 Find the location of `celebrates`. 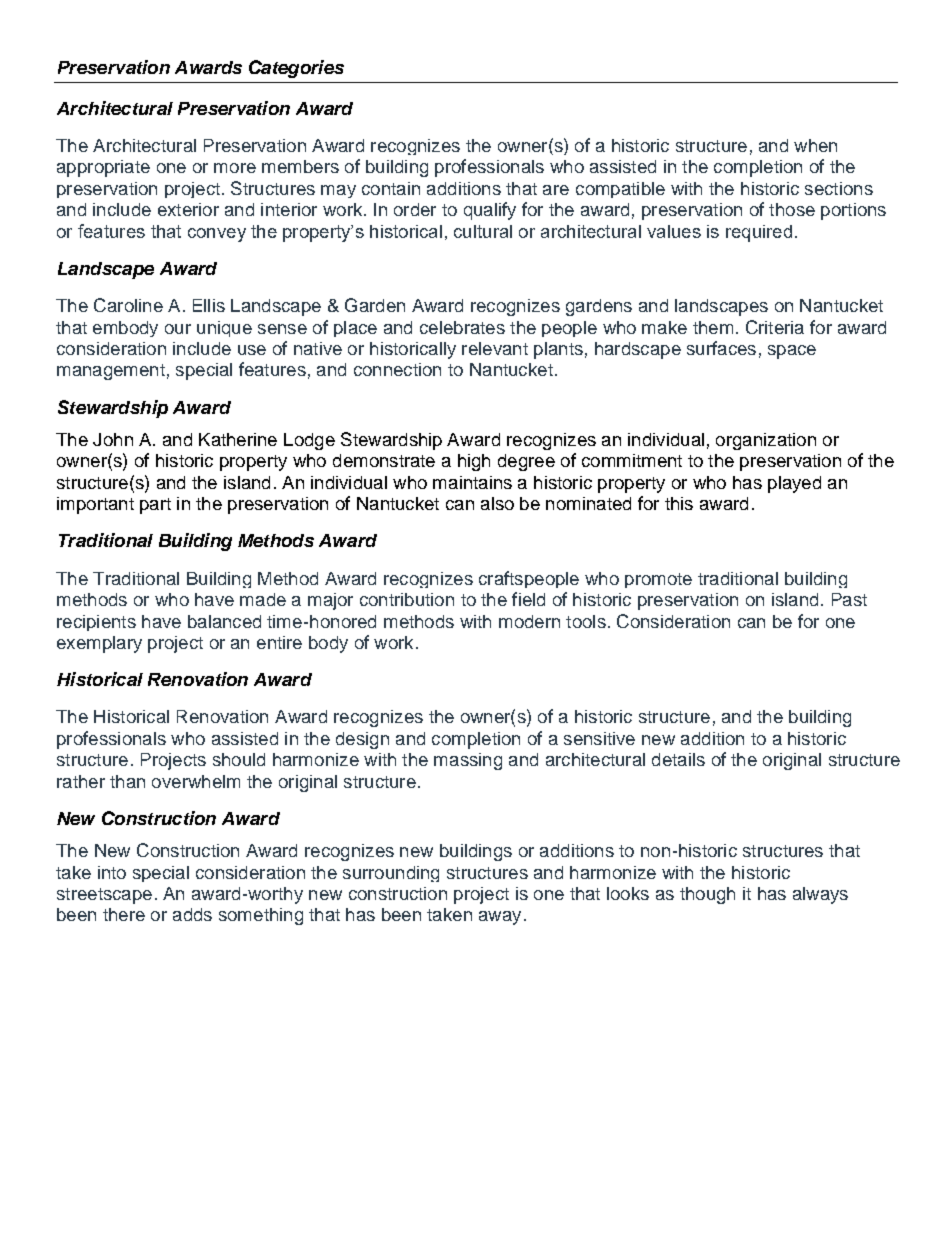

celebrates is located at coordinates (462, 327).
